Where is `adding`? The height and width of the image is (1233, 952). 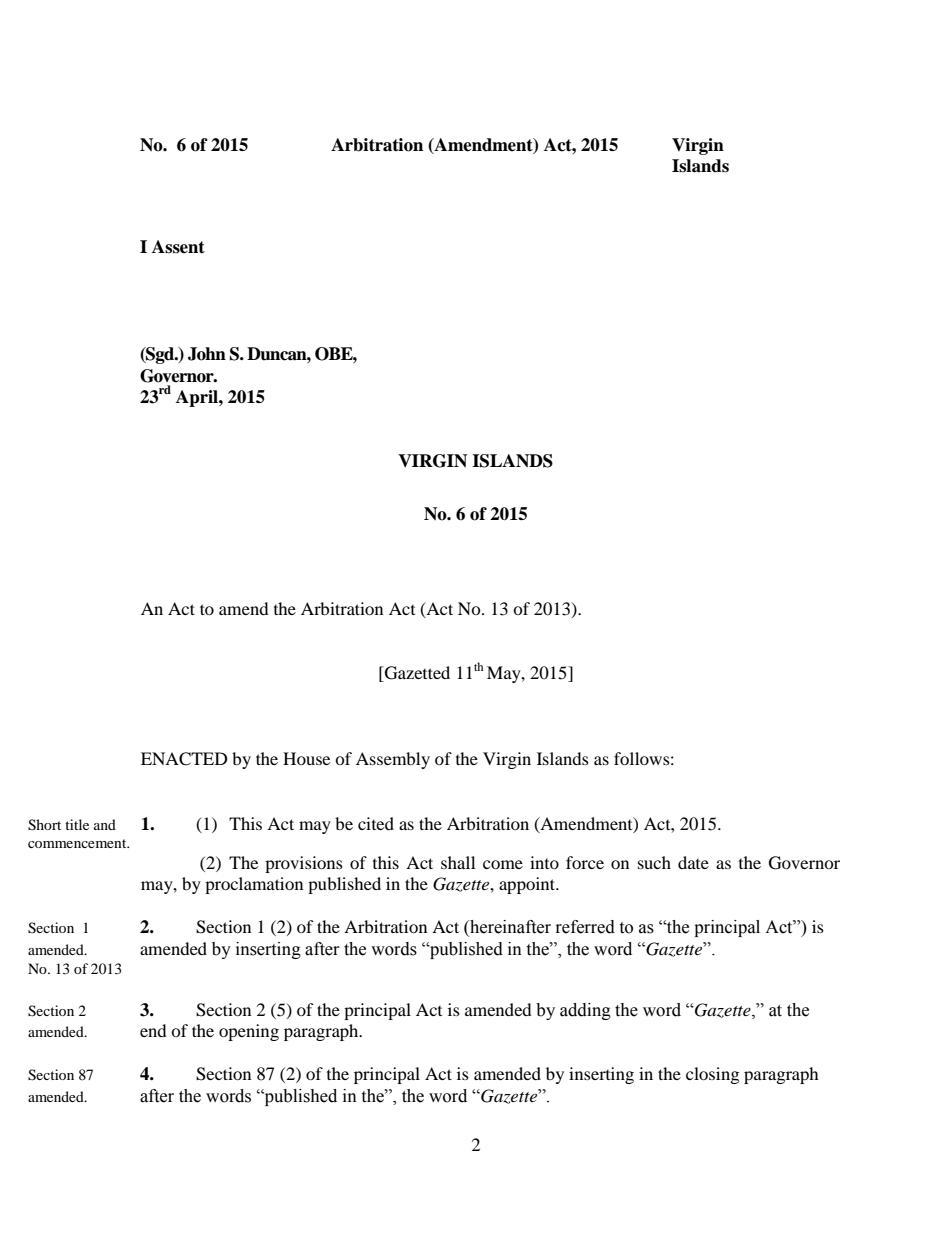
adding is located at coordinates (585, 1011).
